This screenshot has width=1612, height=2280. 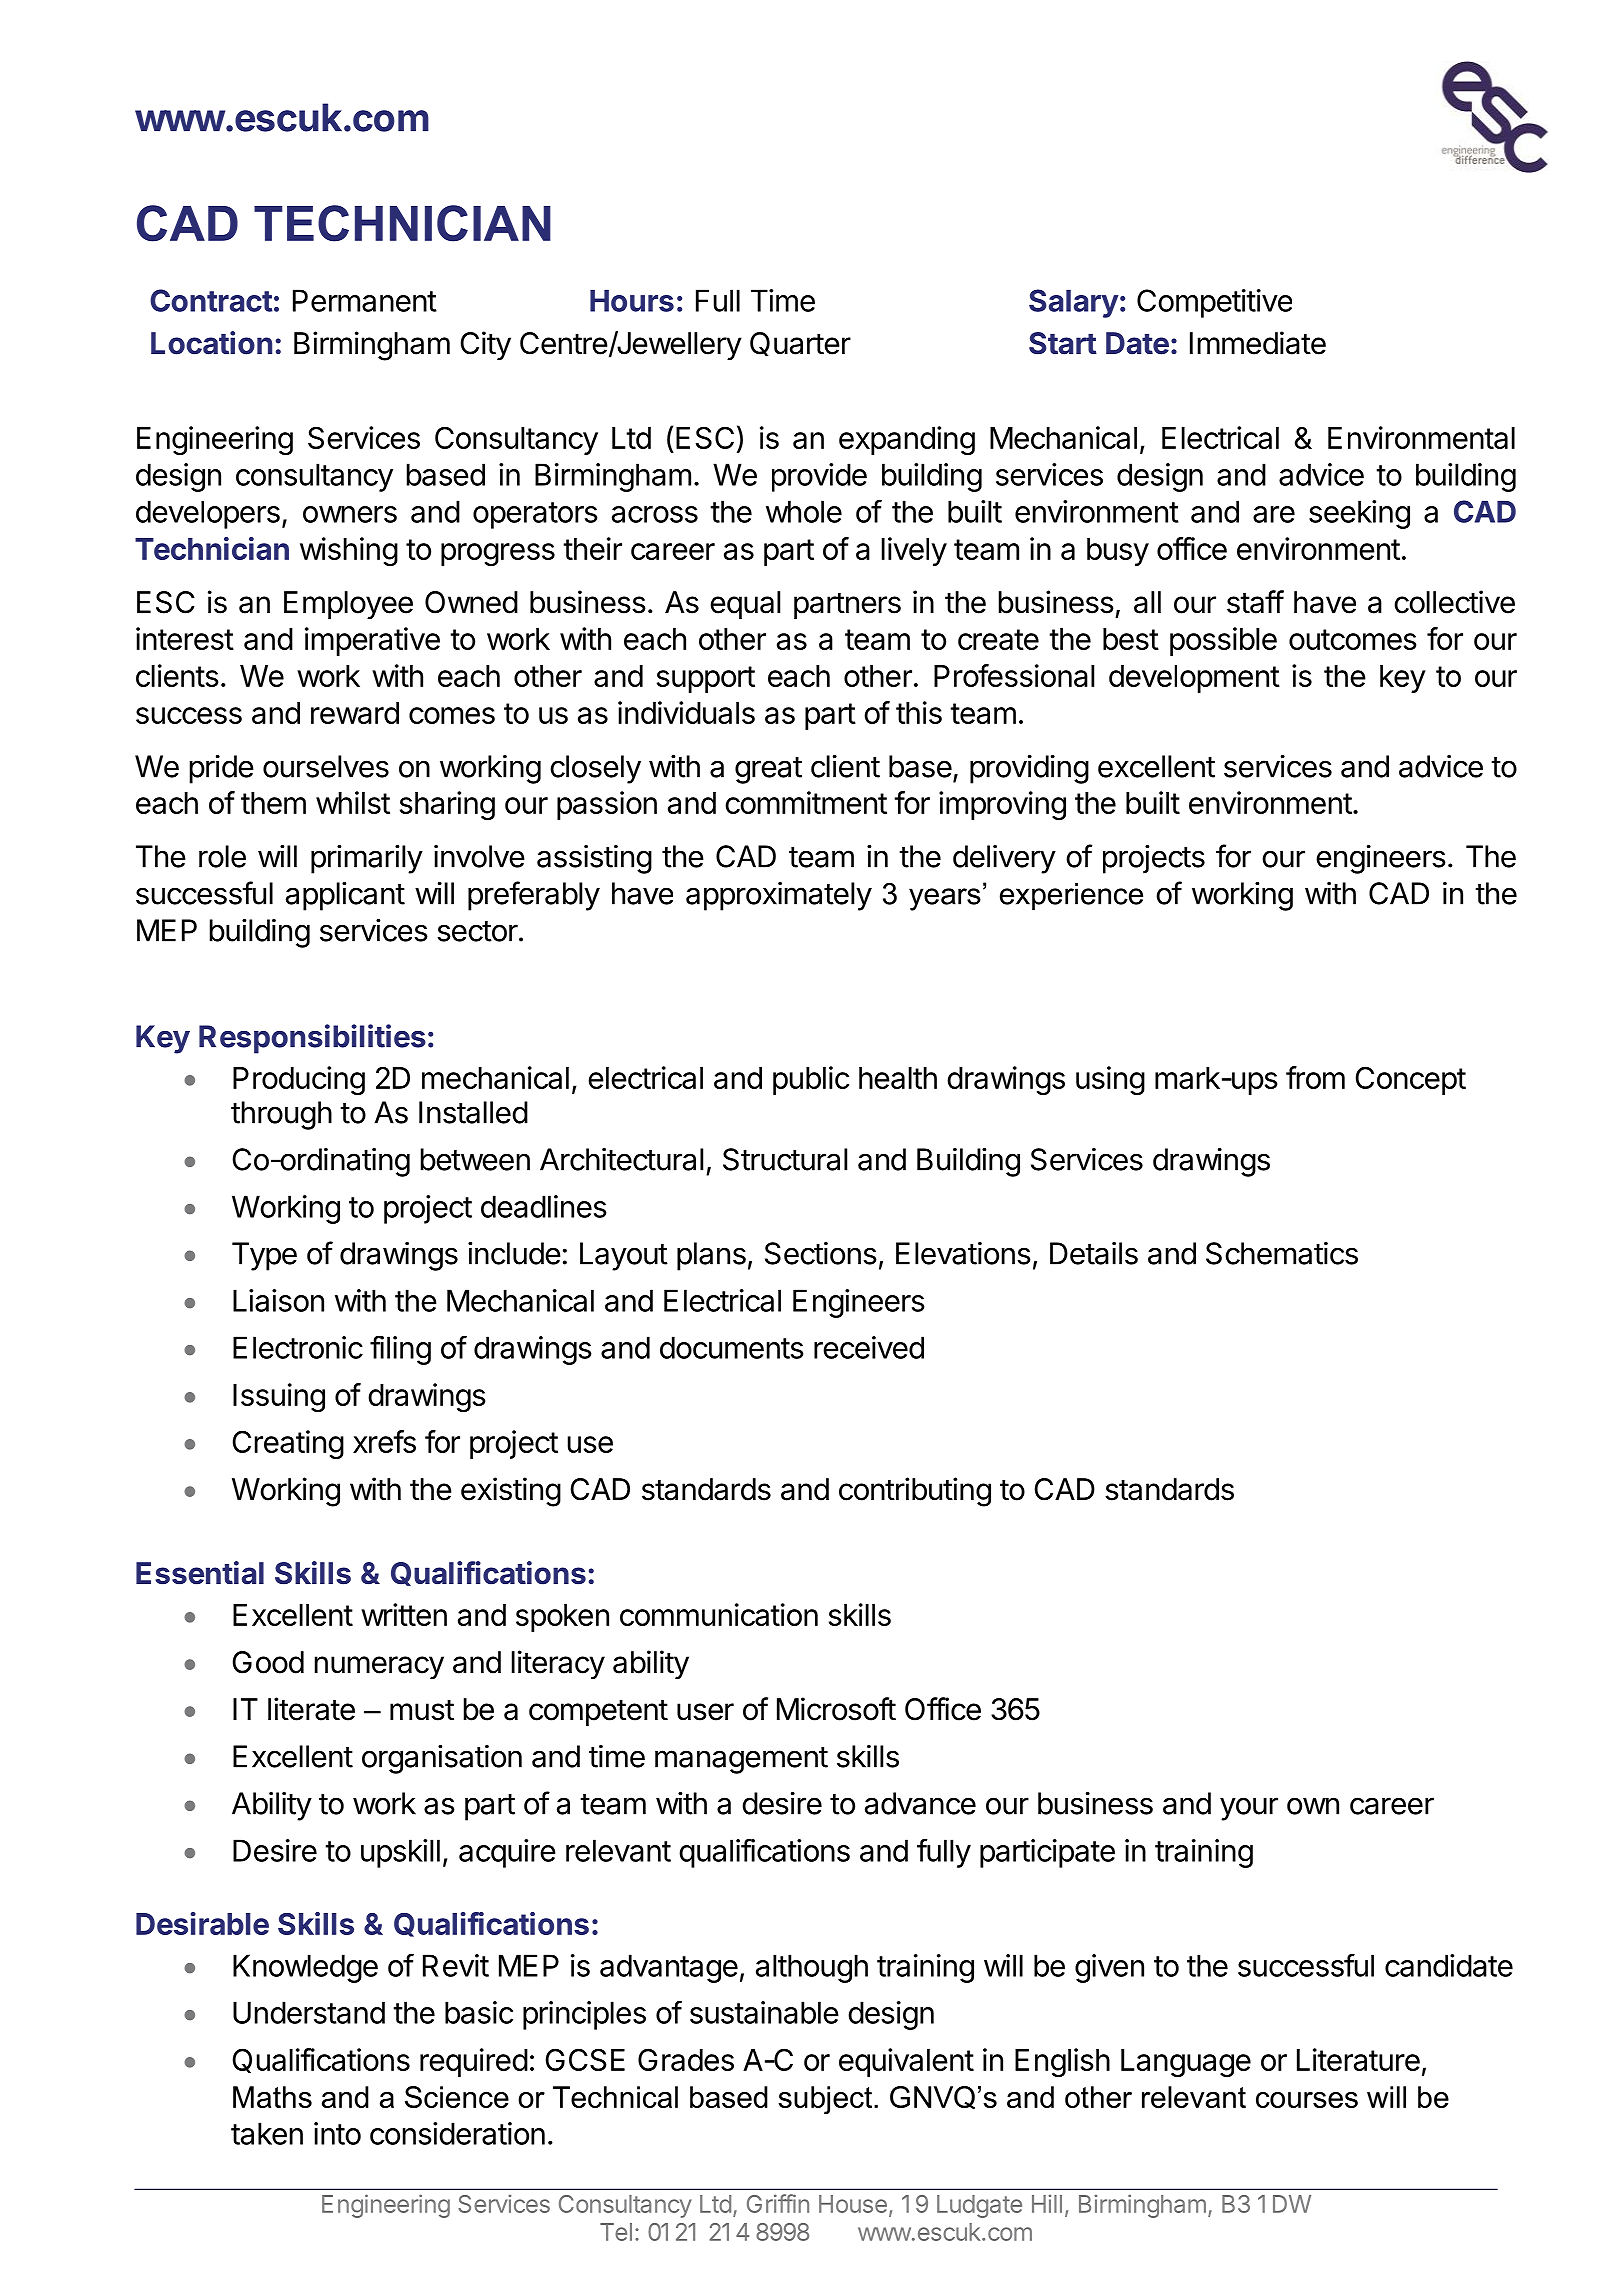 I want to click on into, so click(x=337, y=2133).
